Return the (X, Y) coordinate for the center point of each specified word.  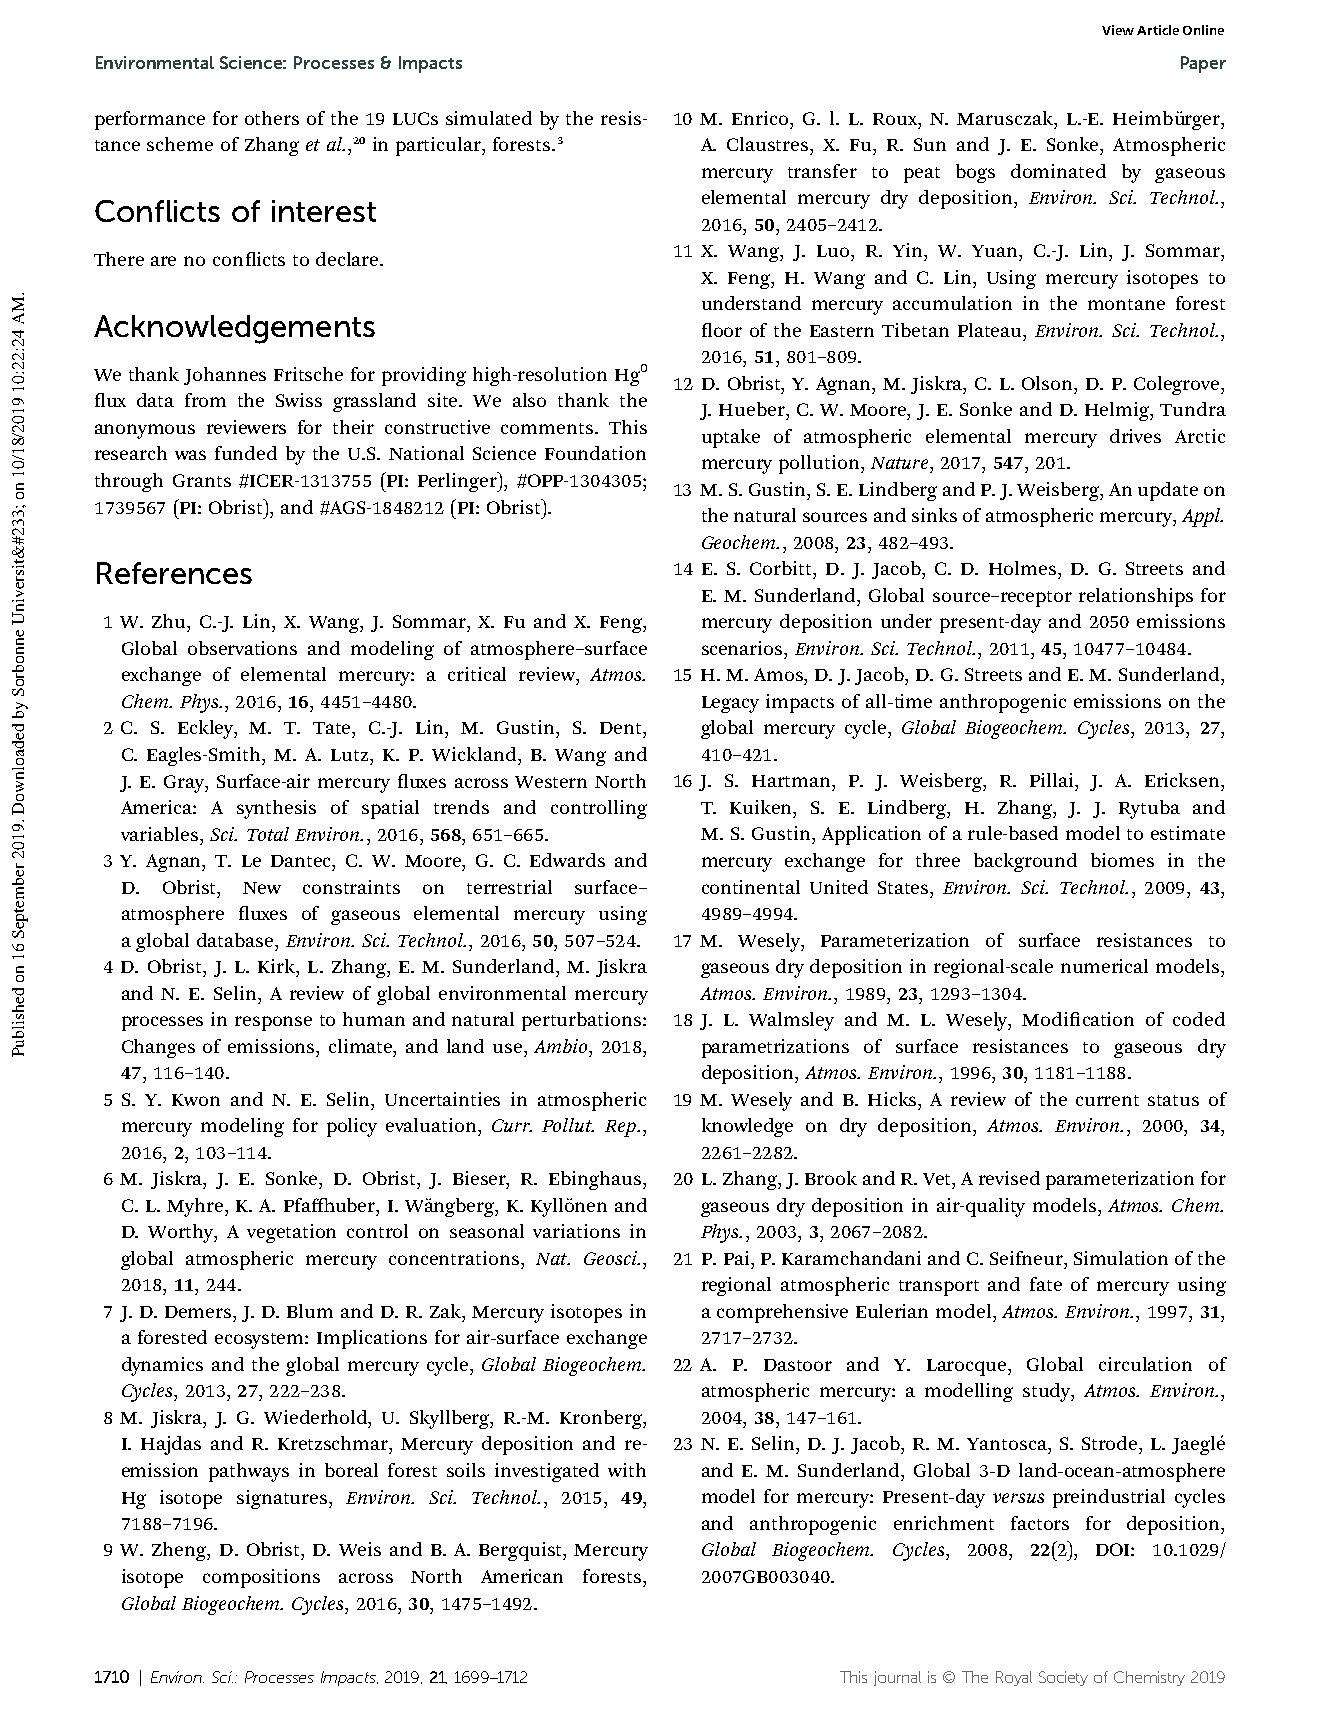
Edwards (567, 860)
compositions (261, 1578)
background (1025, 862)
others (272, 118)
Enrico (761, 118)
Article (1158, 30)
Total (268, 834)
